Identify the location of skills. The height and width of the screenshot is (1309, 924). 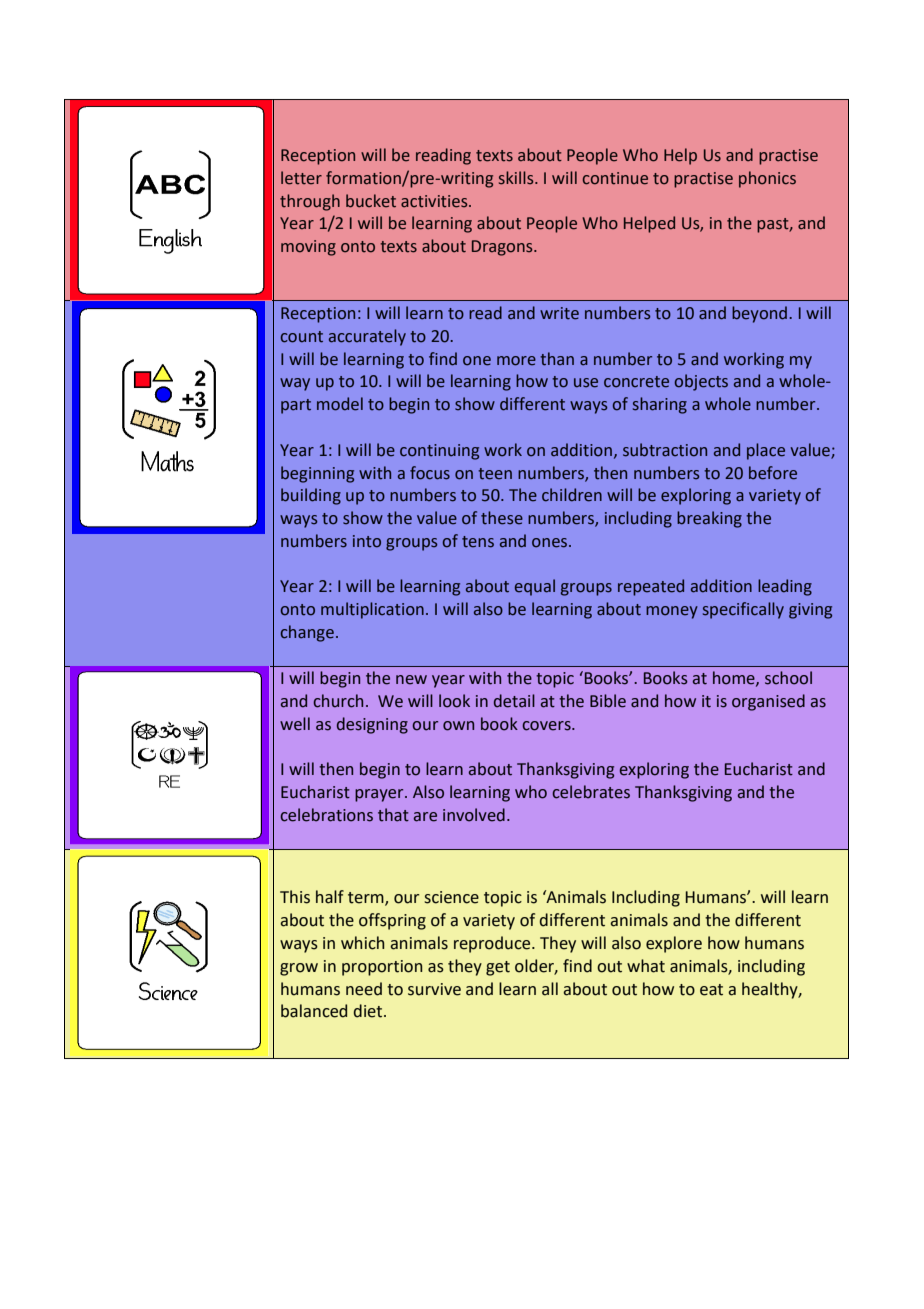
(517, 178).
